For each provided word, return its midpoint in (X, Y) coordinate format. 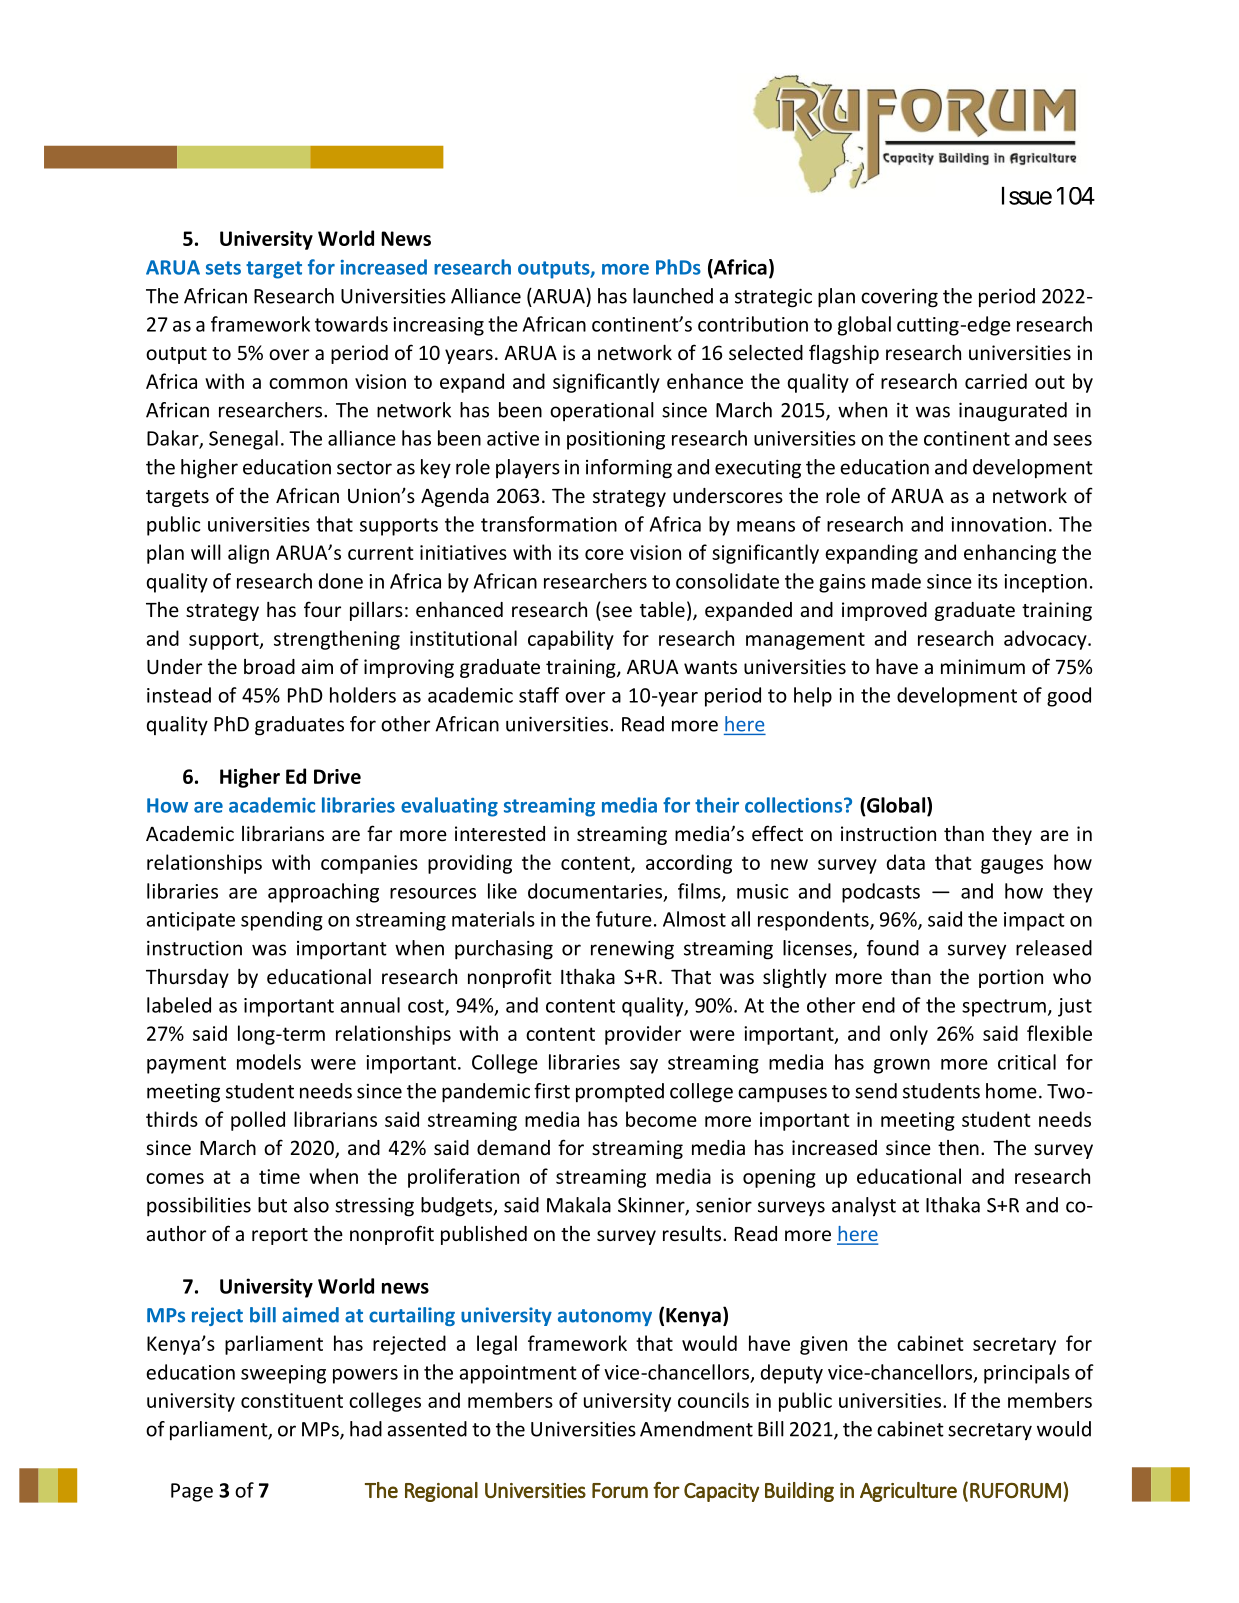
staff (539, 695)
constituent (292, 1400)
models (269, 1062)
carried (996, 381)
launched (673, 296)
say (644, 1066)
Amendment (696, 1429)
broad (269, 666)
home (1011, 1091)
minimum (983, 666)
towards (351, 324)
